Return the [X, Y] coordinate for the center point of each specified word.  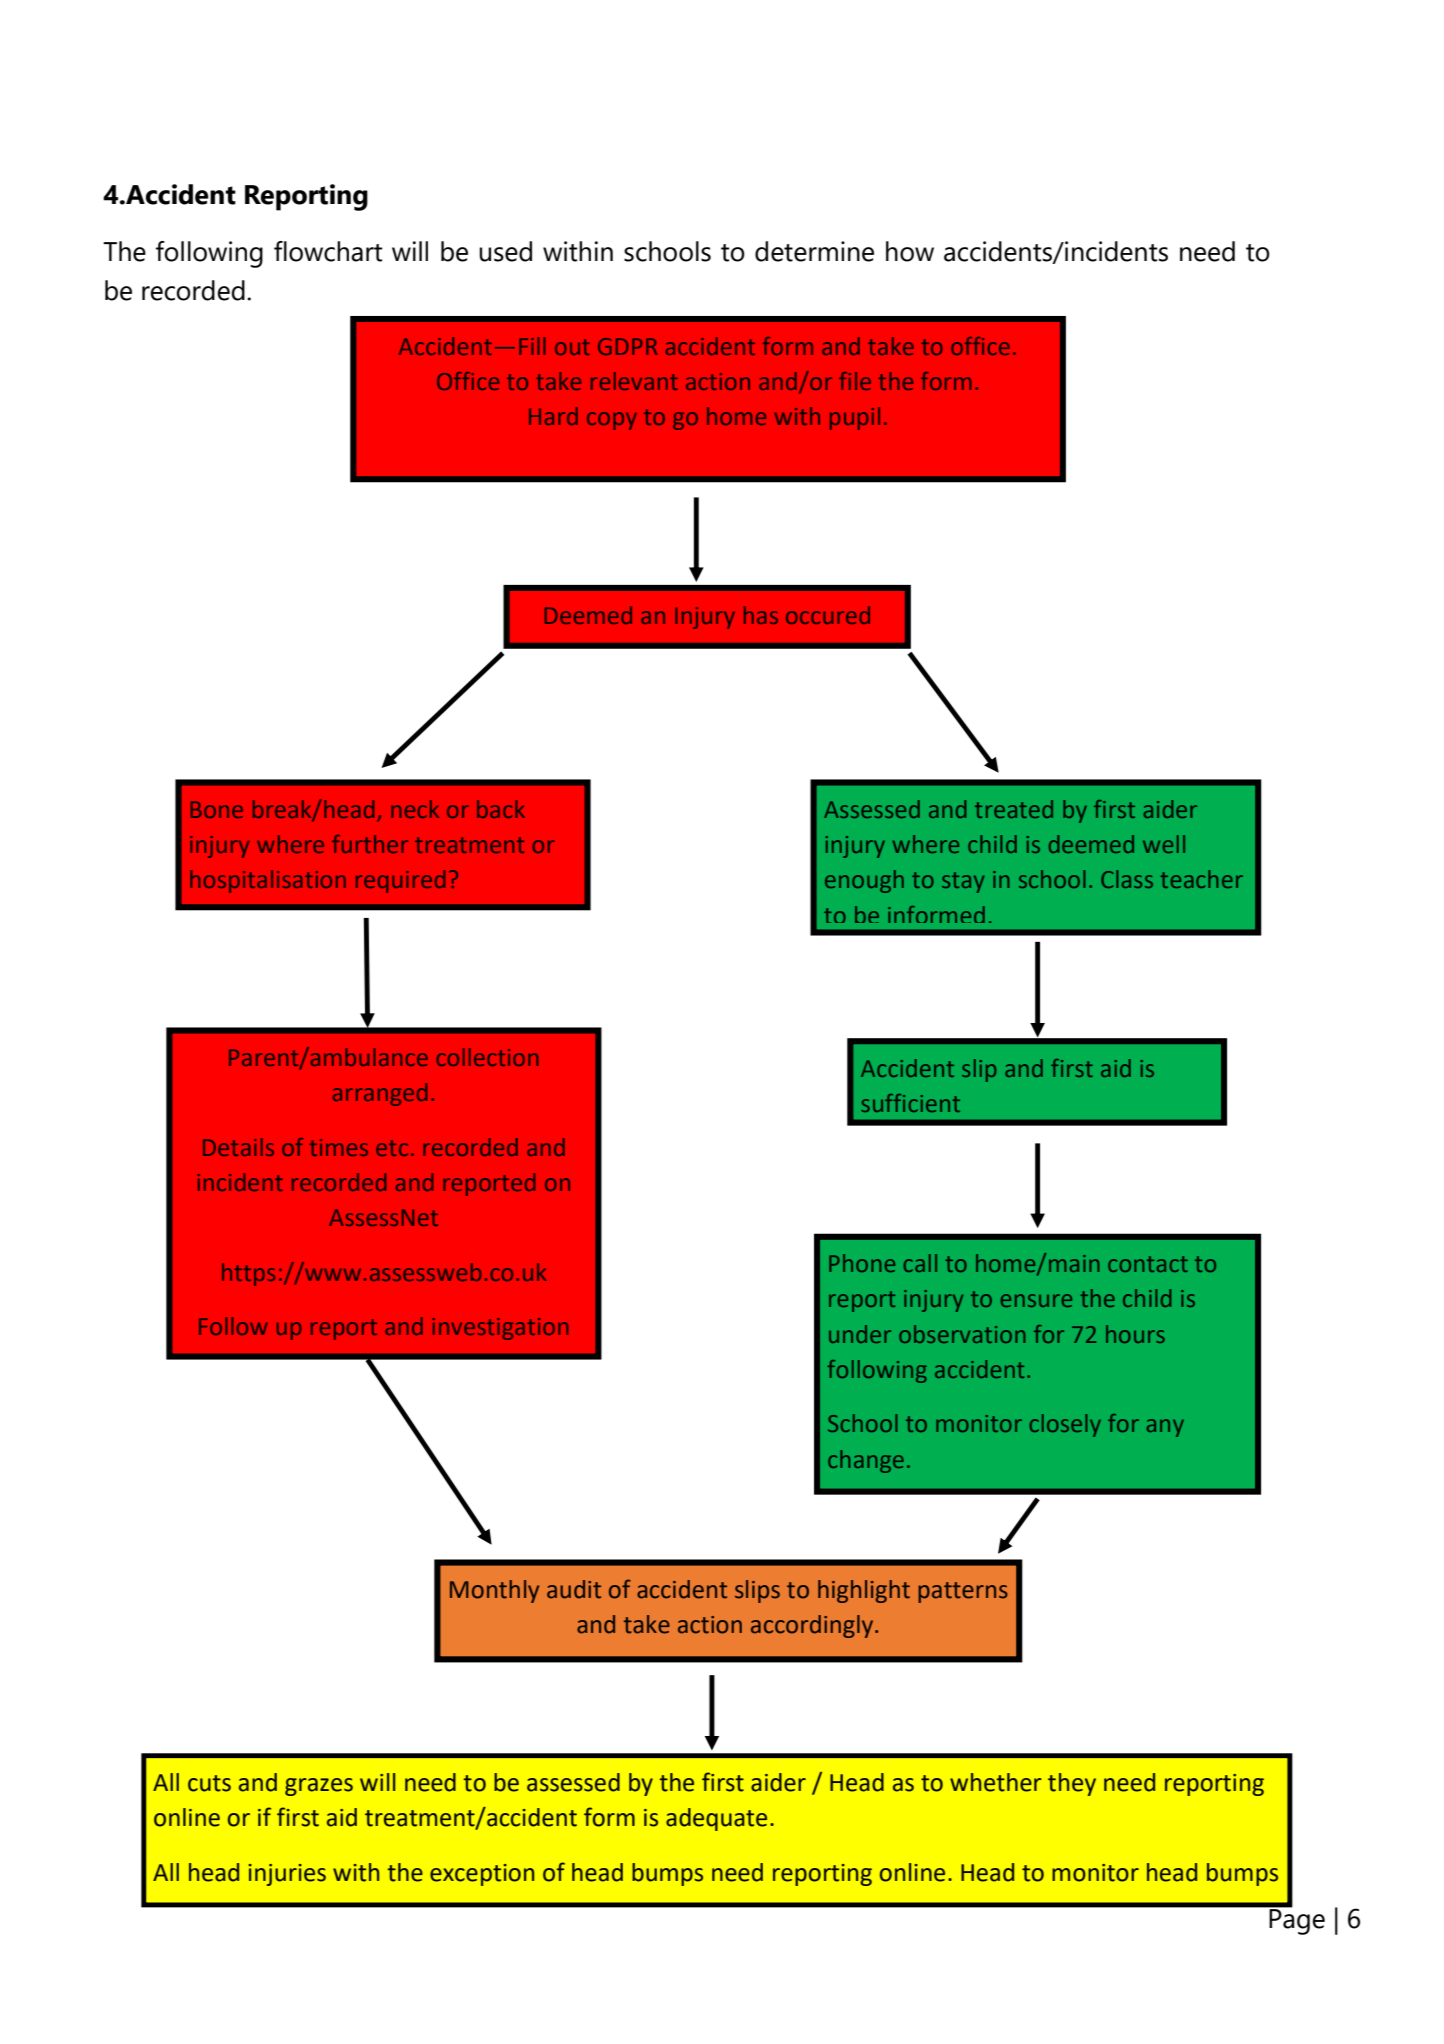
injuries [287, 1875]
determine [814, 251]
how [910, 251]
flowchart [328, 251]
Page [1296, 1921]
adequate [716, 1819]
